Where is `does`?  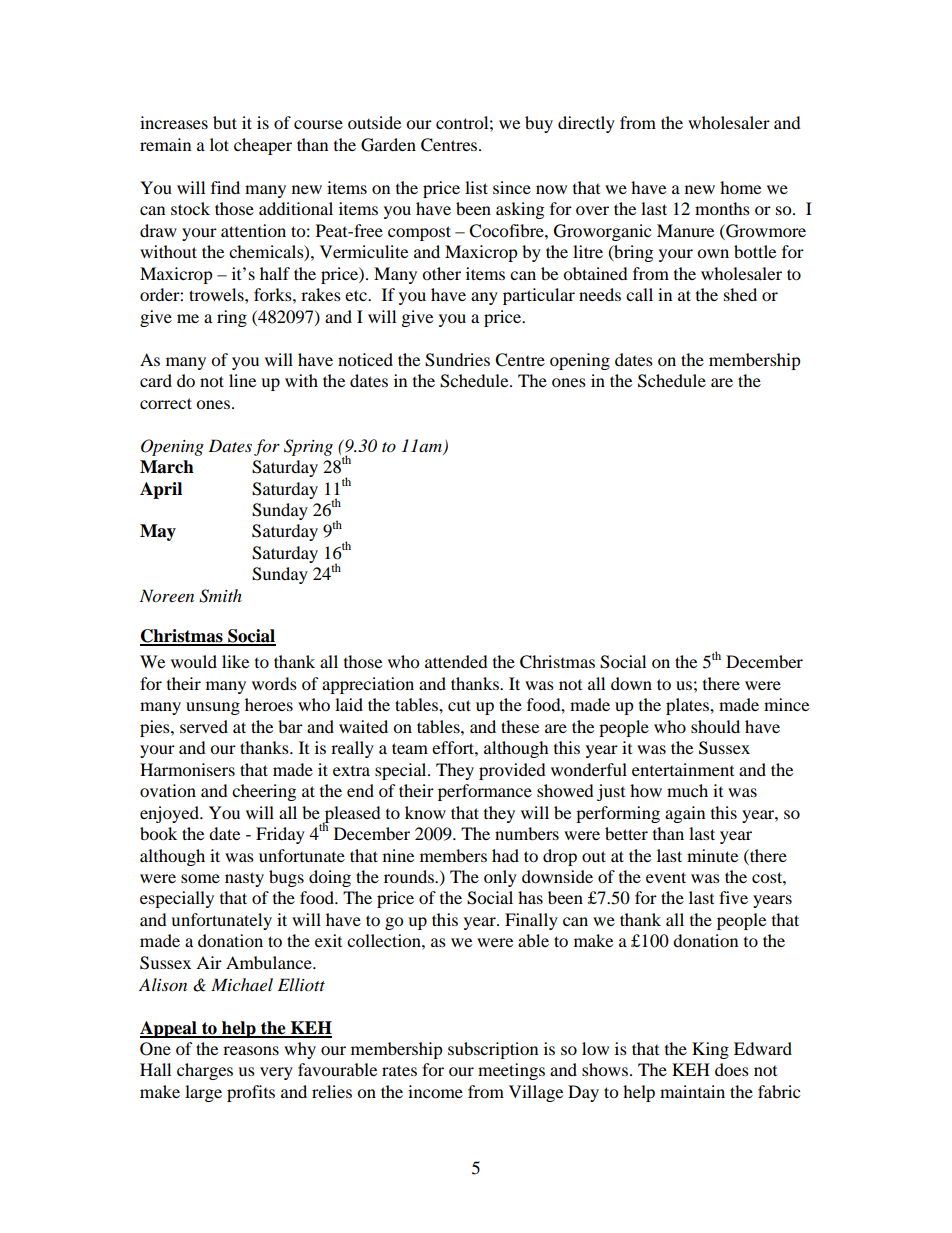
does is located at coordinates (732, 1069).
